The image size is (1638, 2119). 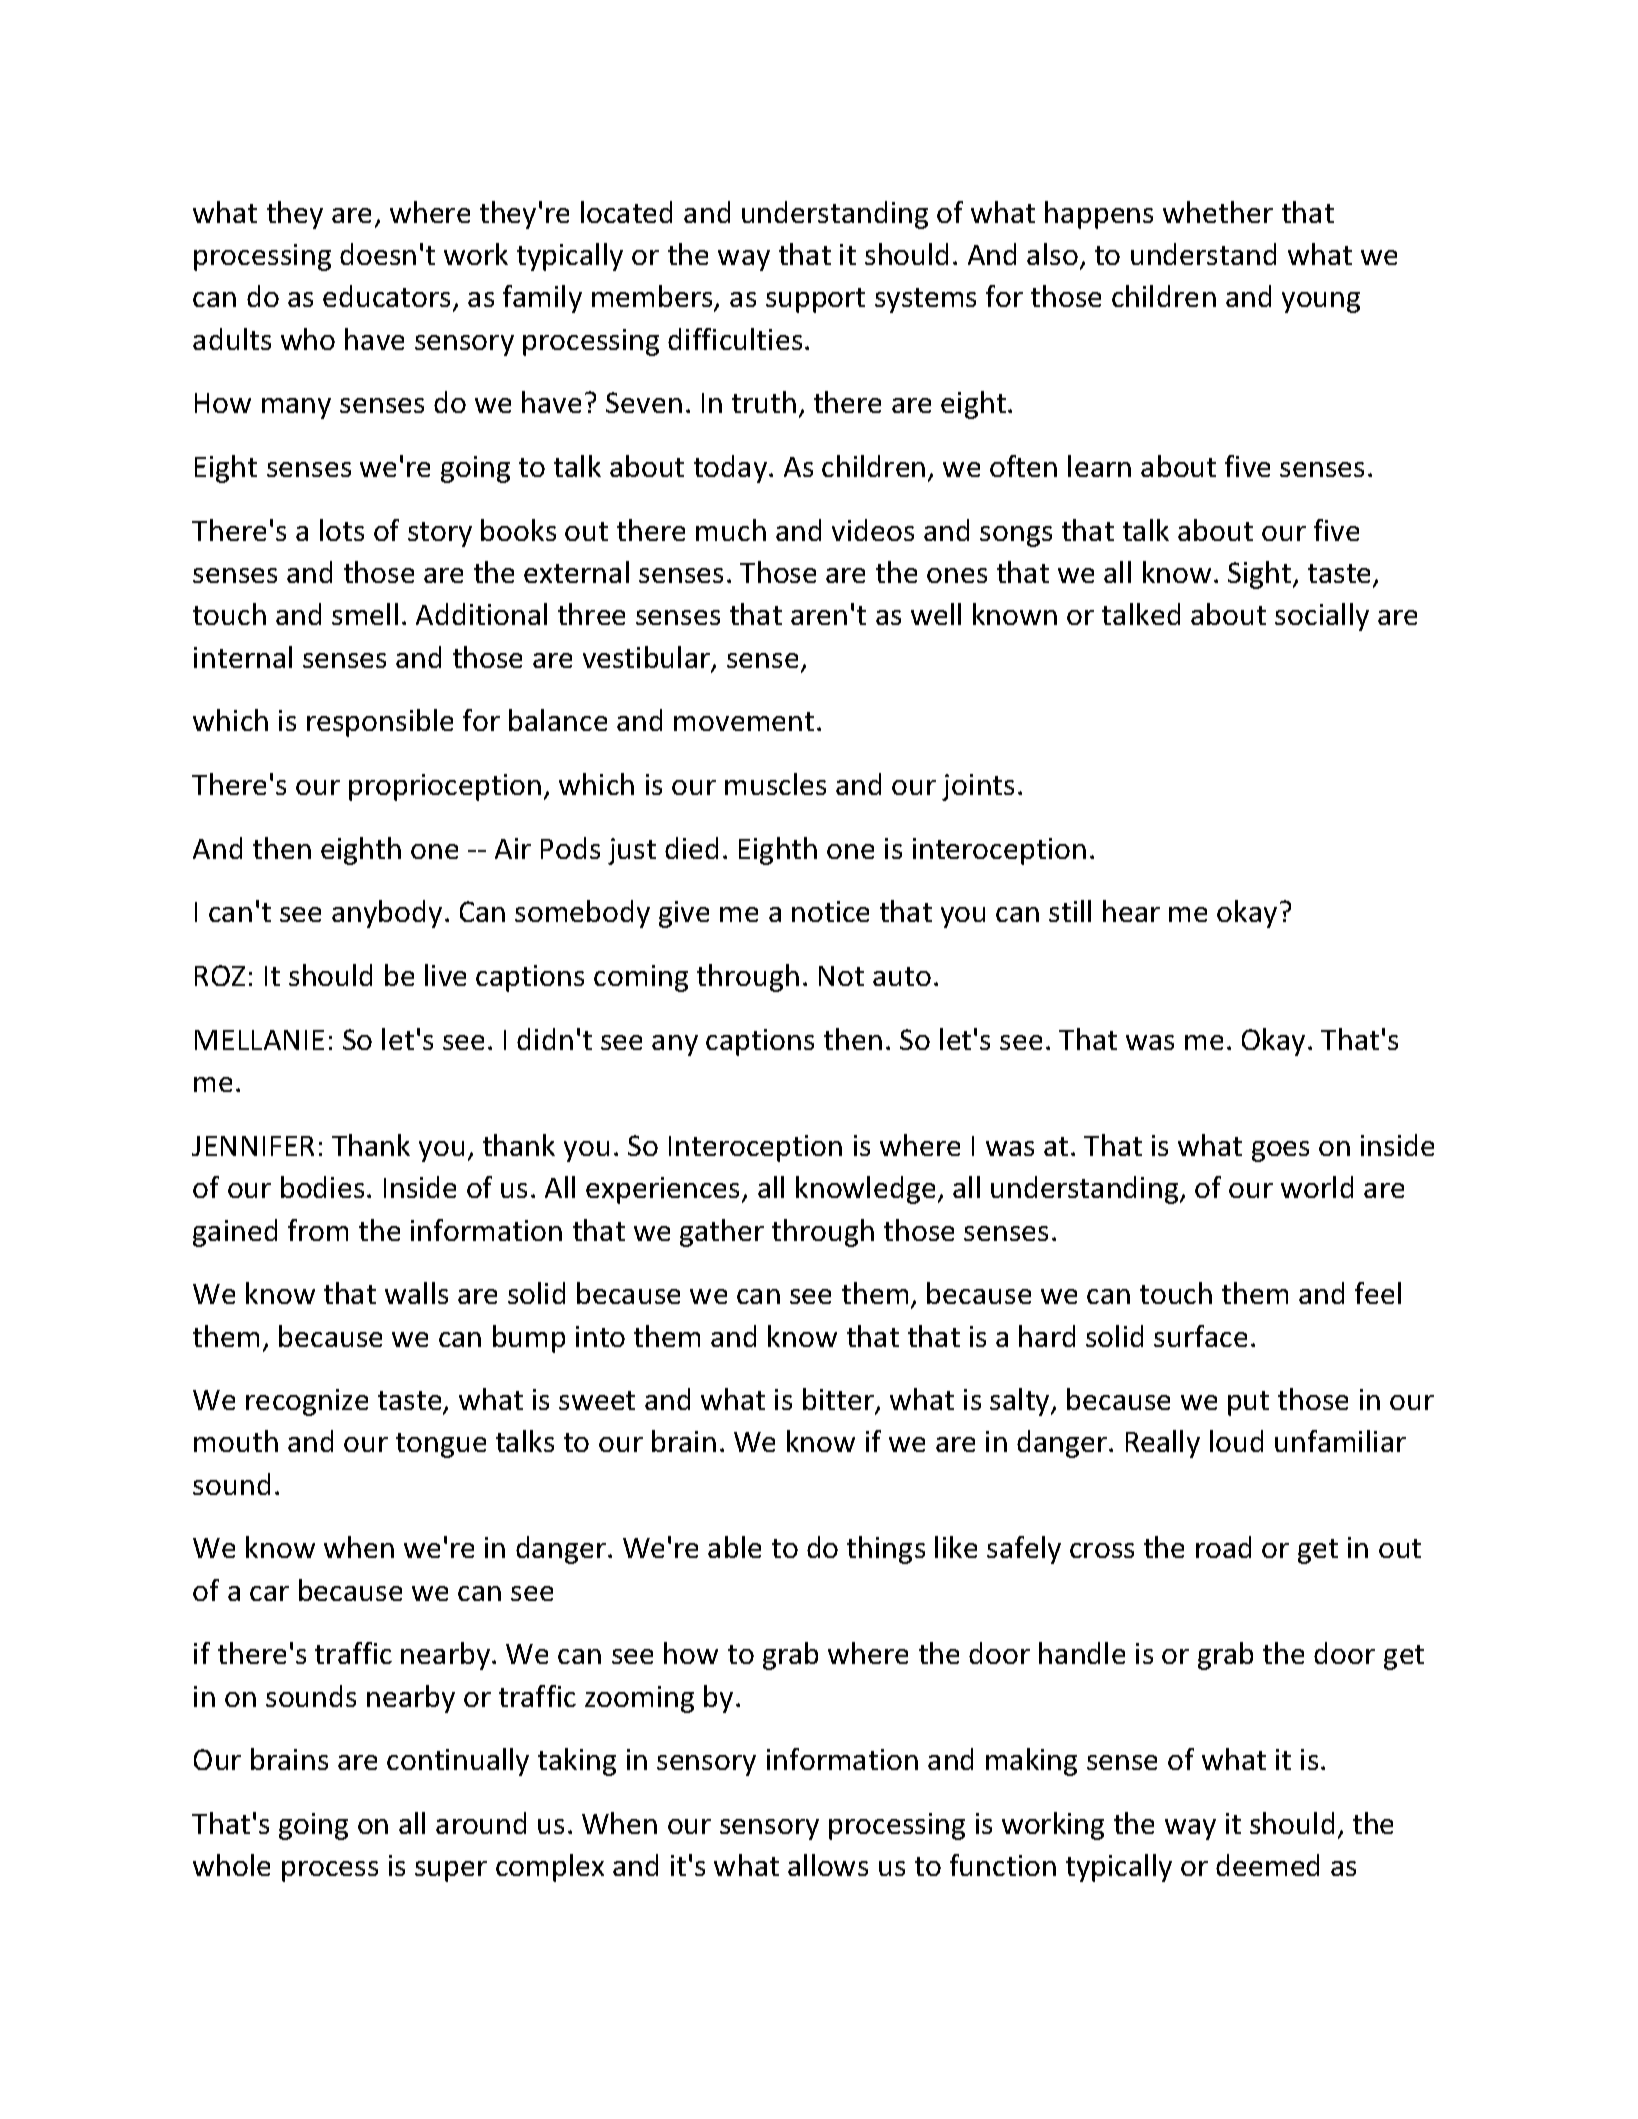 What do you see at coordinates (902, 976) in the image?
I see `auto` at bounding box center [902, 976].
